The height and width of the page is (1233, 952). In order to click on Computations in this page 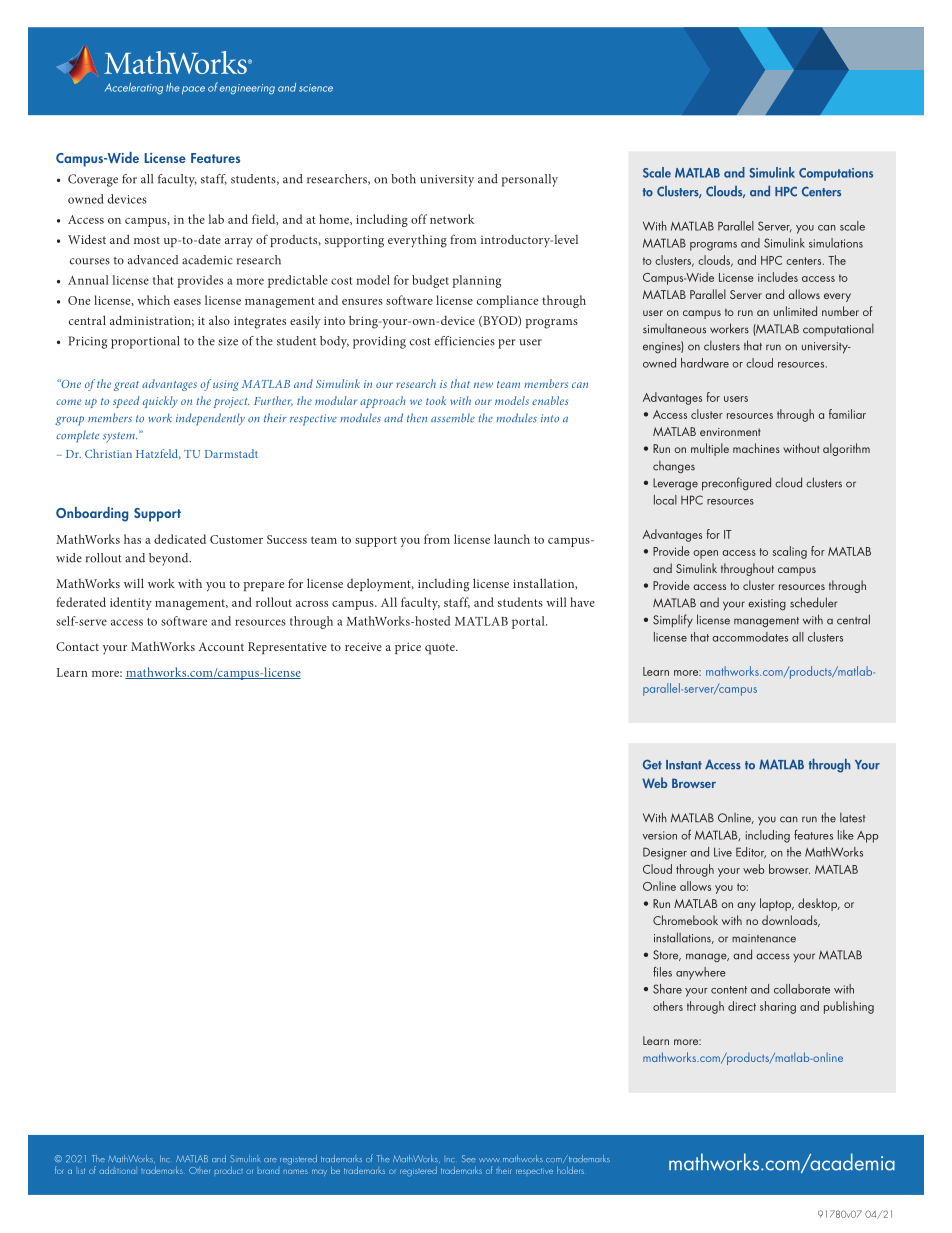, I will do `click(836, 174)`.
